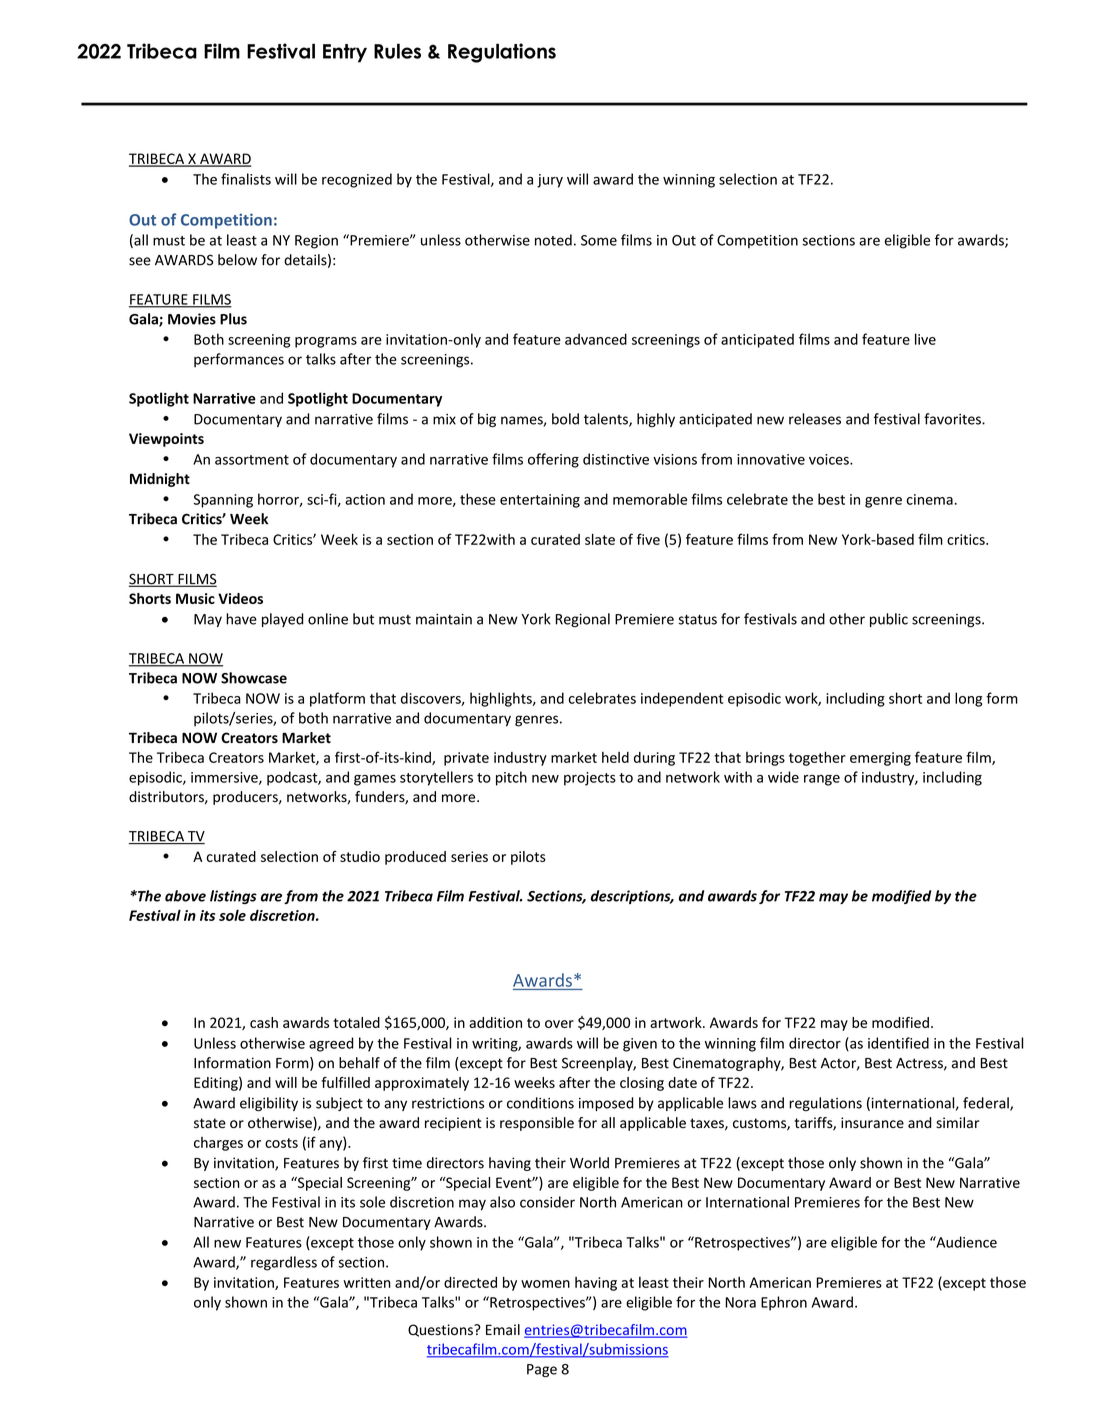 This screenshot has width=1095, height=1417. What do you see at coordinates (233, 897) in the screenshot?
I see `listings` at bounding box center [233, 897].
